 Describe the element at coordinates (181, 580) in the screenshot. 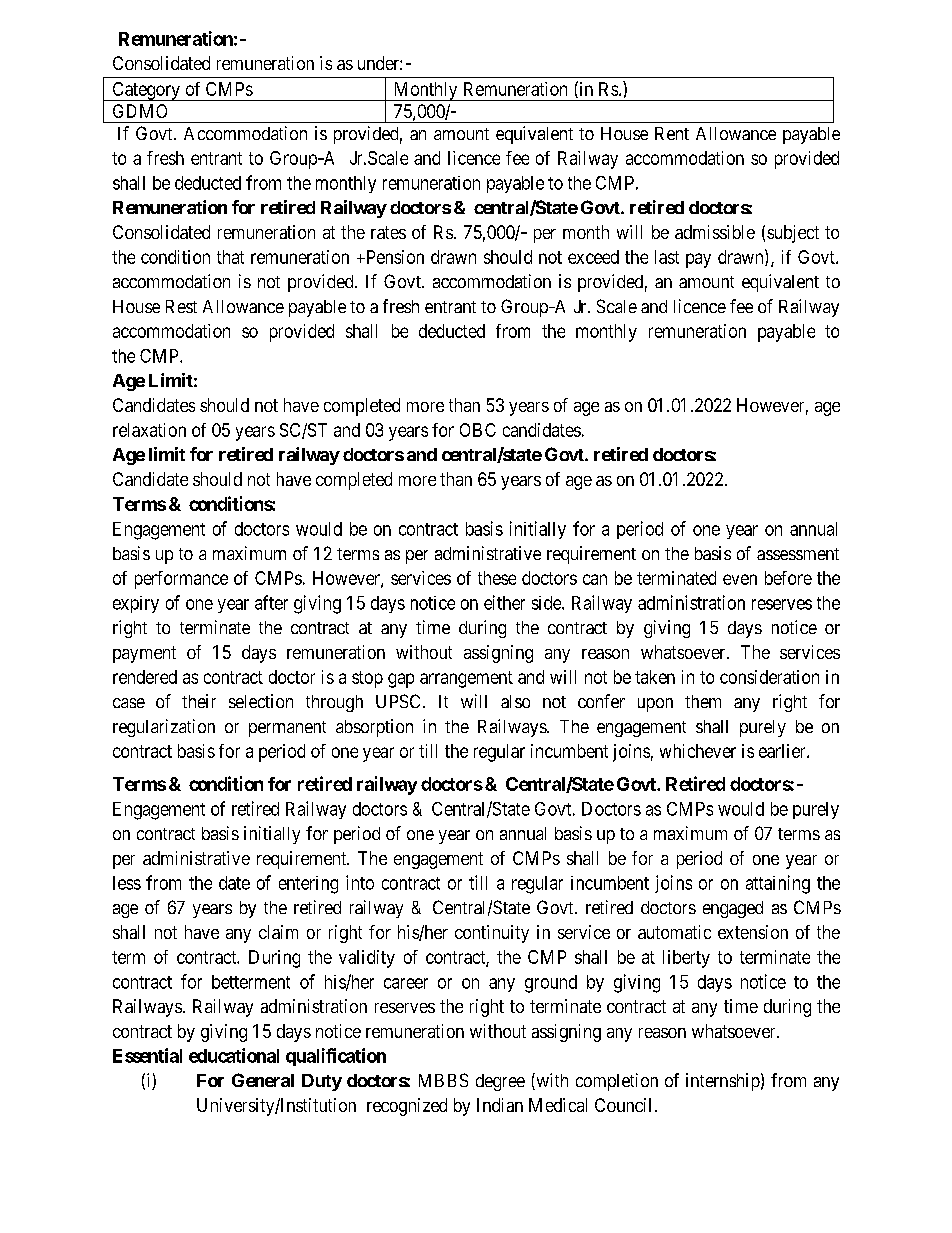

I see `performance` at that location.
